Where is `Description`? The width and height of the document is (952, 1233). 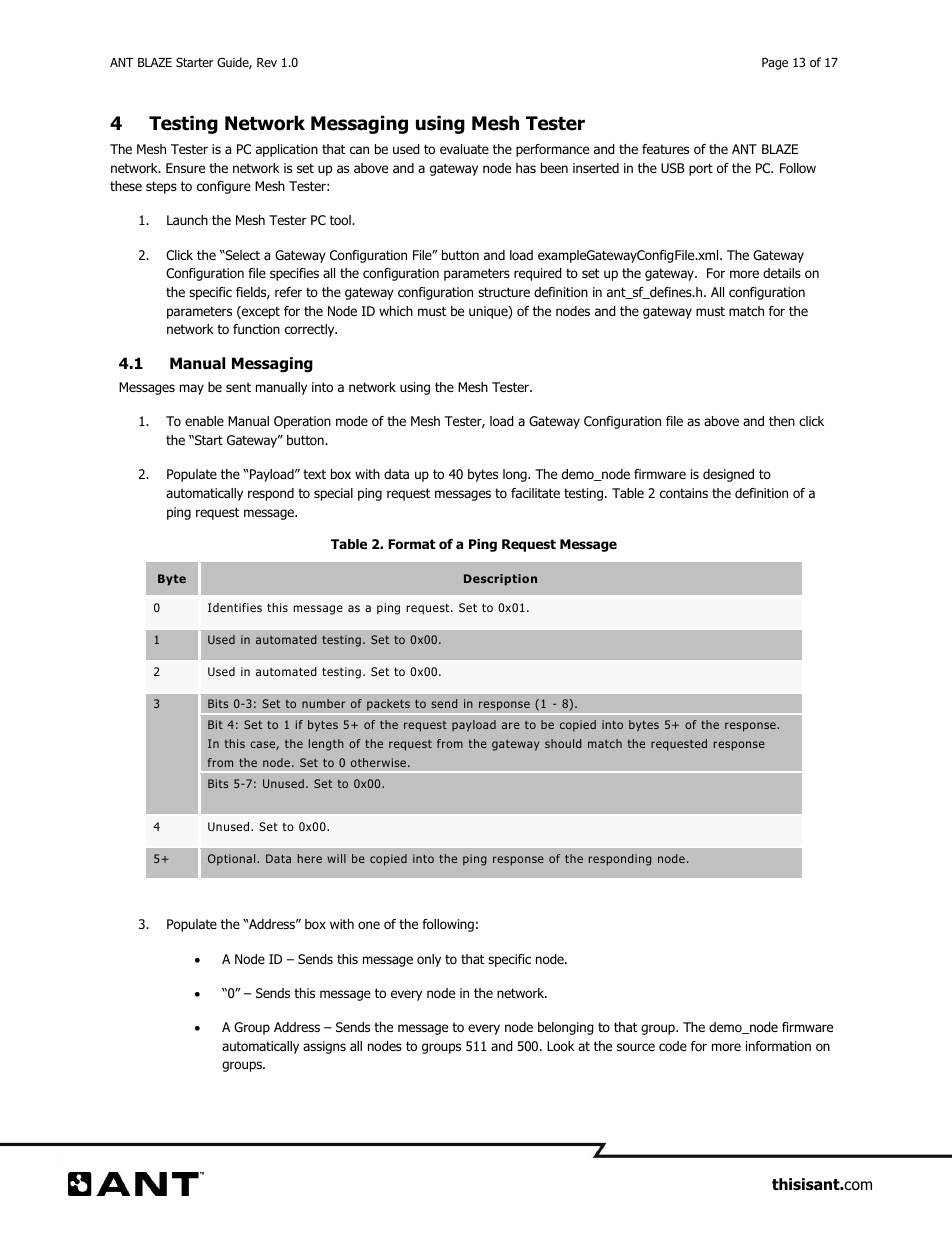 Description is located at coordinates (500, 580).
